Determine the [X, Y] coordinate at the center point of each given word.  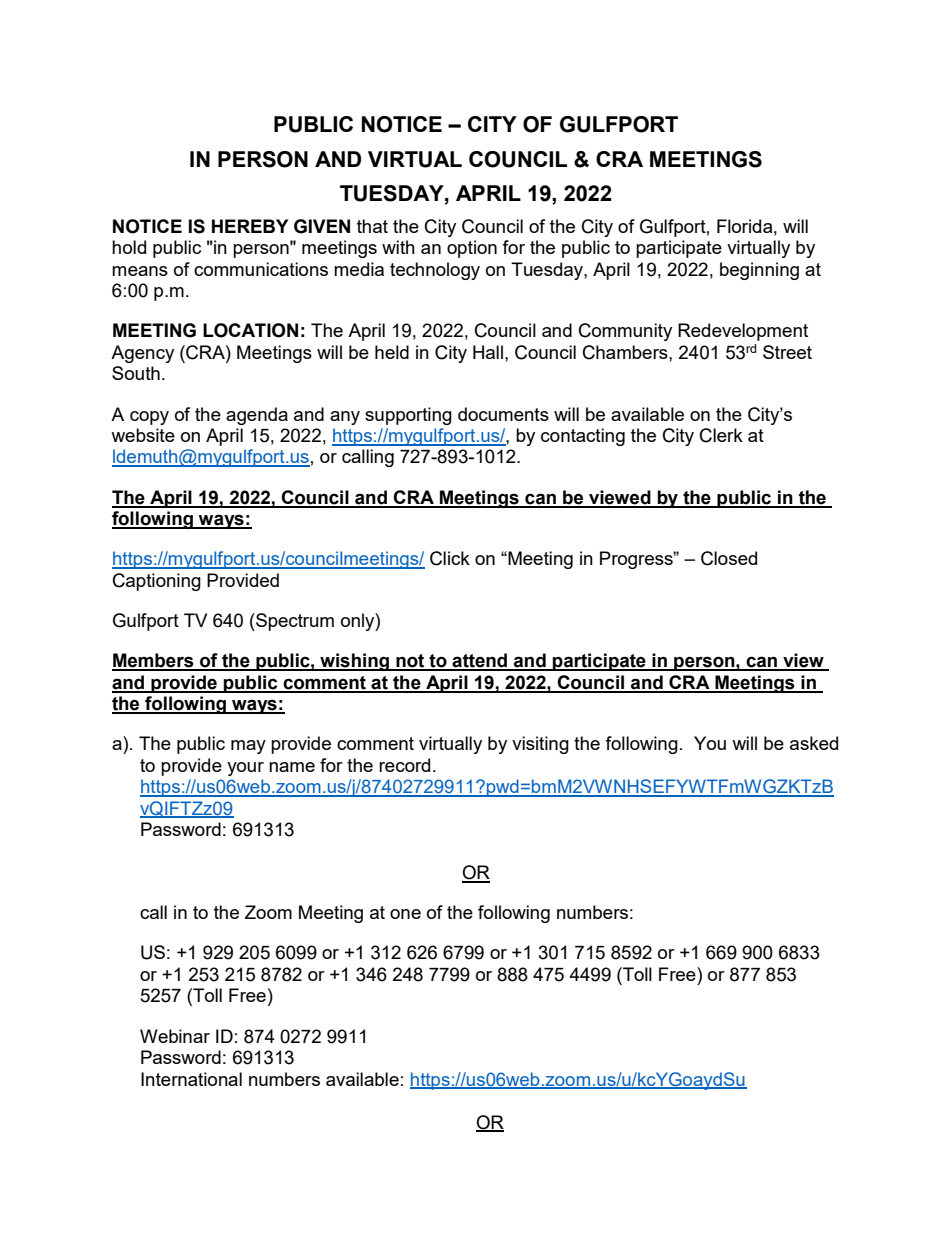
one [405, 914]
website [143, 435]
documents [503, 414]
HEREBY [250, 226]
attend [480, 661]
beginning [759, 271]
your [245, 769]
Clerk [721, 435]
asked [814, 743]
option [472, 249]
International [191, 1079]
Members [154, 661]
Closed [729, 558]
